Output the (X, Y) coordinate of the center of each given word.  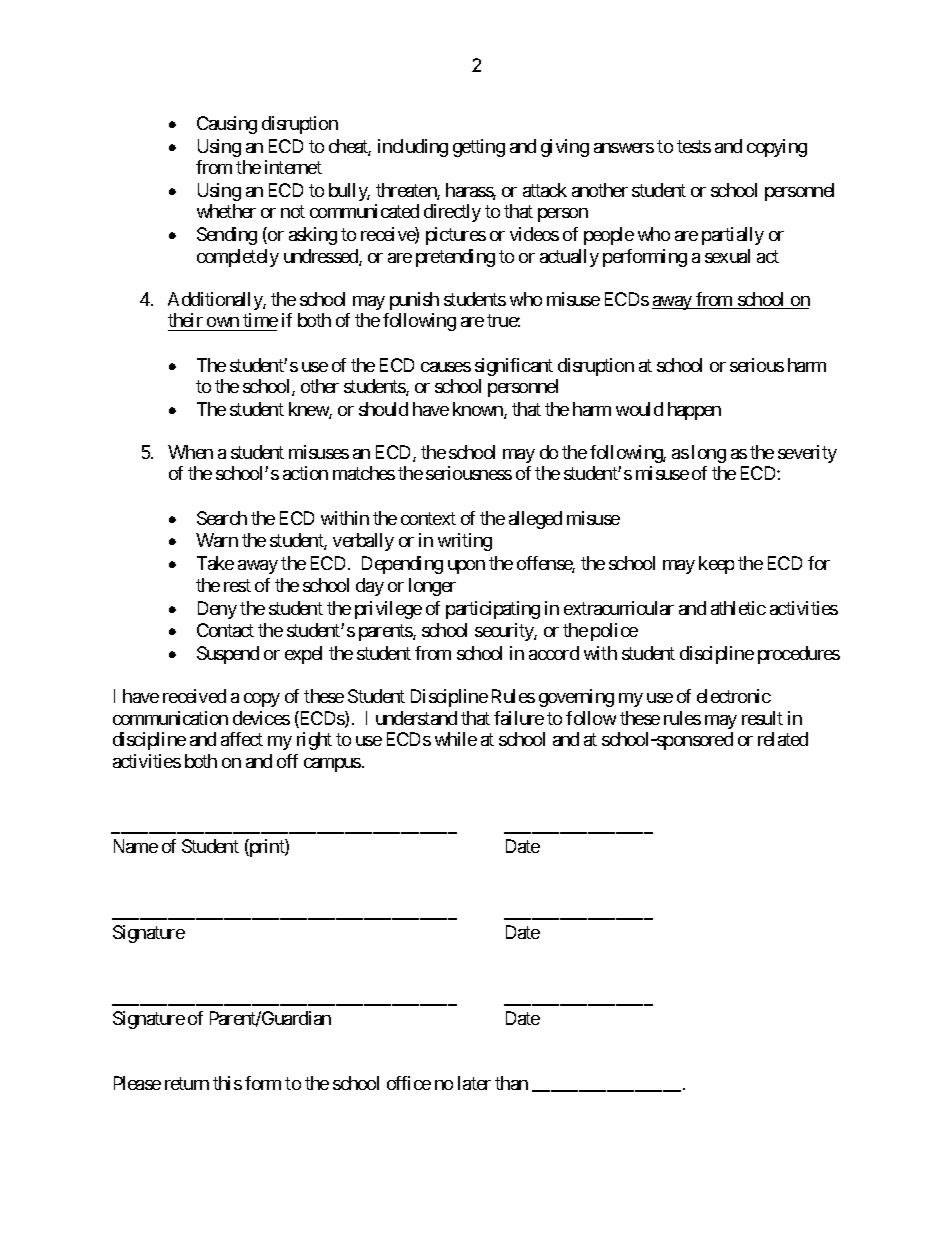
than (511, 1083)
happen (694, 411)
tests (694, 146)
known (479, 410)
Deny (217, 610)
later (474, 1083)
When (190, 452)
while (456, 739)
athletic (738, 608)
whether (226, 211)
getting (479, 148)
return (187, 1083)
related (783, 739)
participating (493, 610)
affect (242, 739)
